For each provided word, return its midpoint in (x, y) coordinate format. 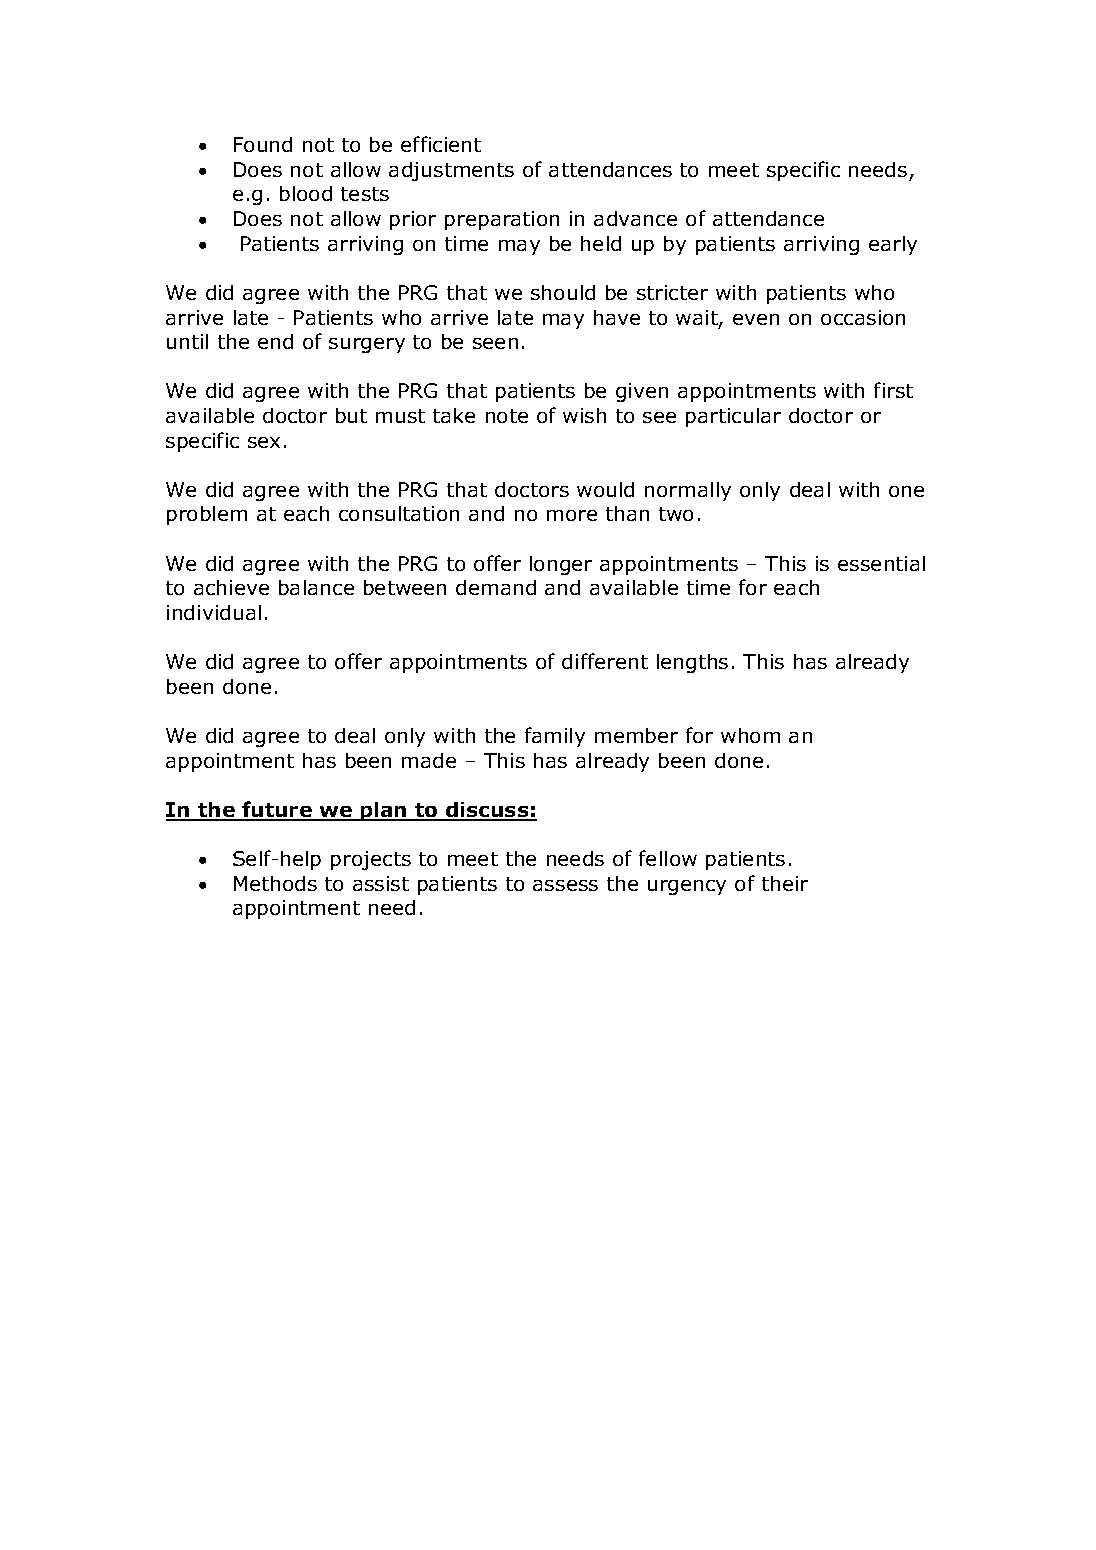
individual (214, 612)
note (507, 416)
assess (565, 885)
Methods (275, 883)
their (785, 883)
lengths (692, 663)
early (893, 245)
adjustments (451, 171)
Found (263, 144)
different (605, 661)
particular (733, 417)
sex (264, 442)
